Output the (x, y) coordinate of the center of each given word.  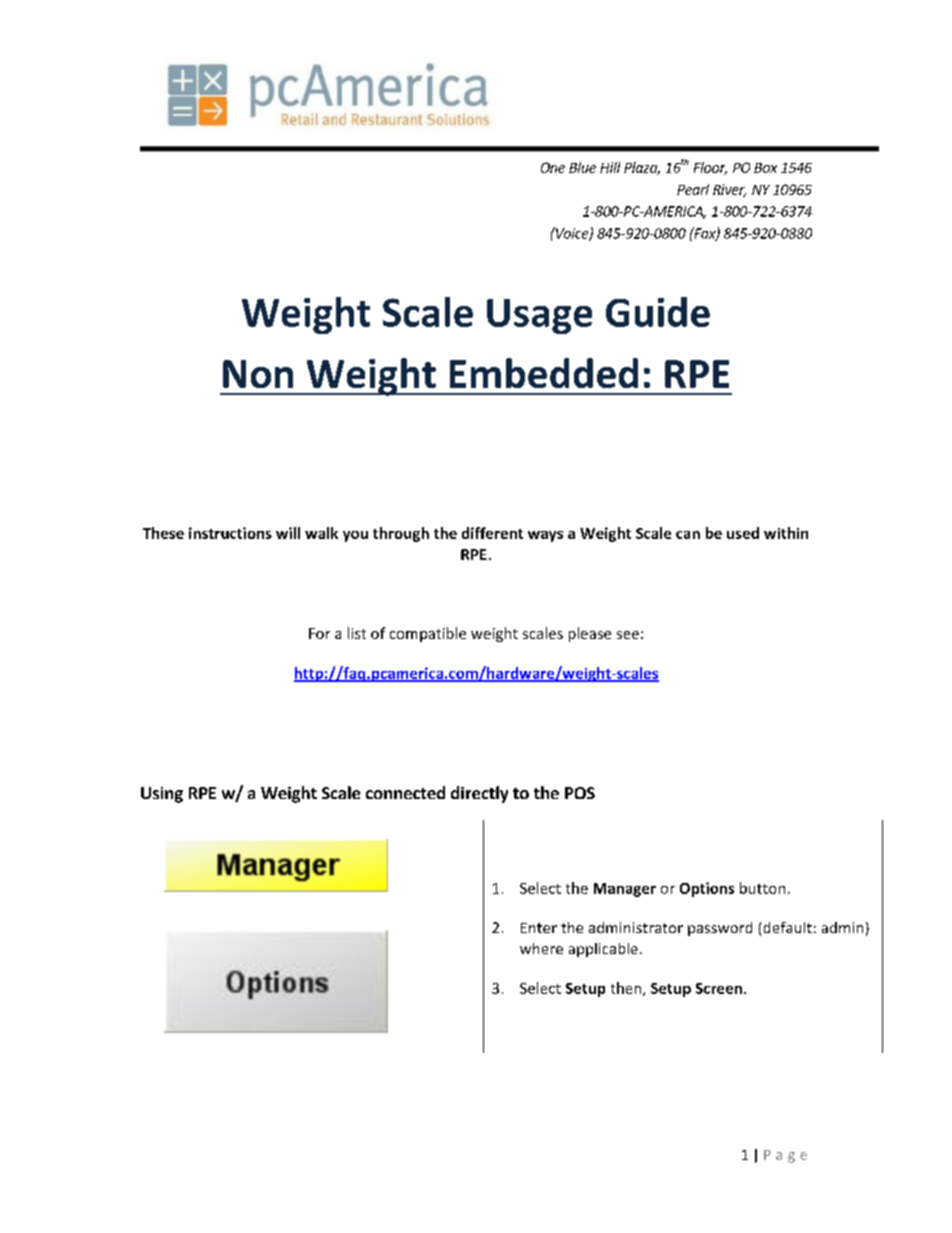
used (743, 533)
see (628, 635)
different (492, 533)
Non (258, 374)
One (553, 167)
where (541, 948)
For (319, 633)
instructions (230, 533)
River (729, 190)
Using (162, 795)
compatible (428, 634)
